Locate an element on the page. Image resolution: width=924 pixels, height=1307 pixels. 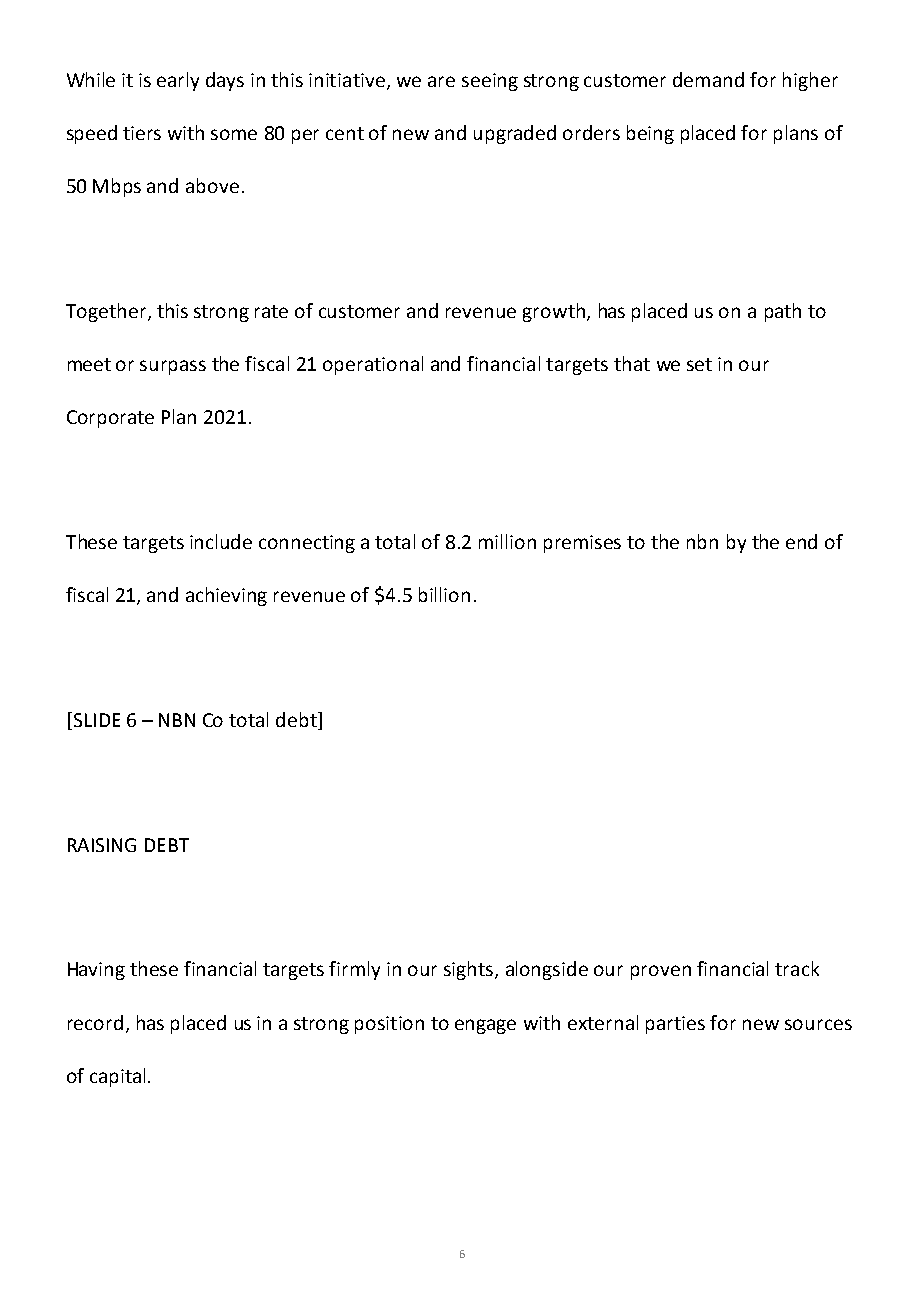
demand is located at coordinates (708, 79).
